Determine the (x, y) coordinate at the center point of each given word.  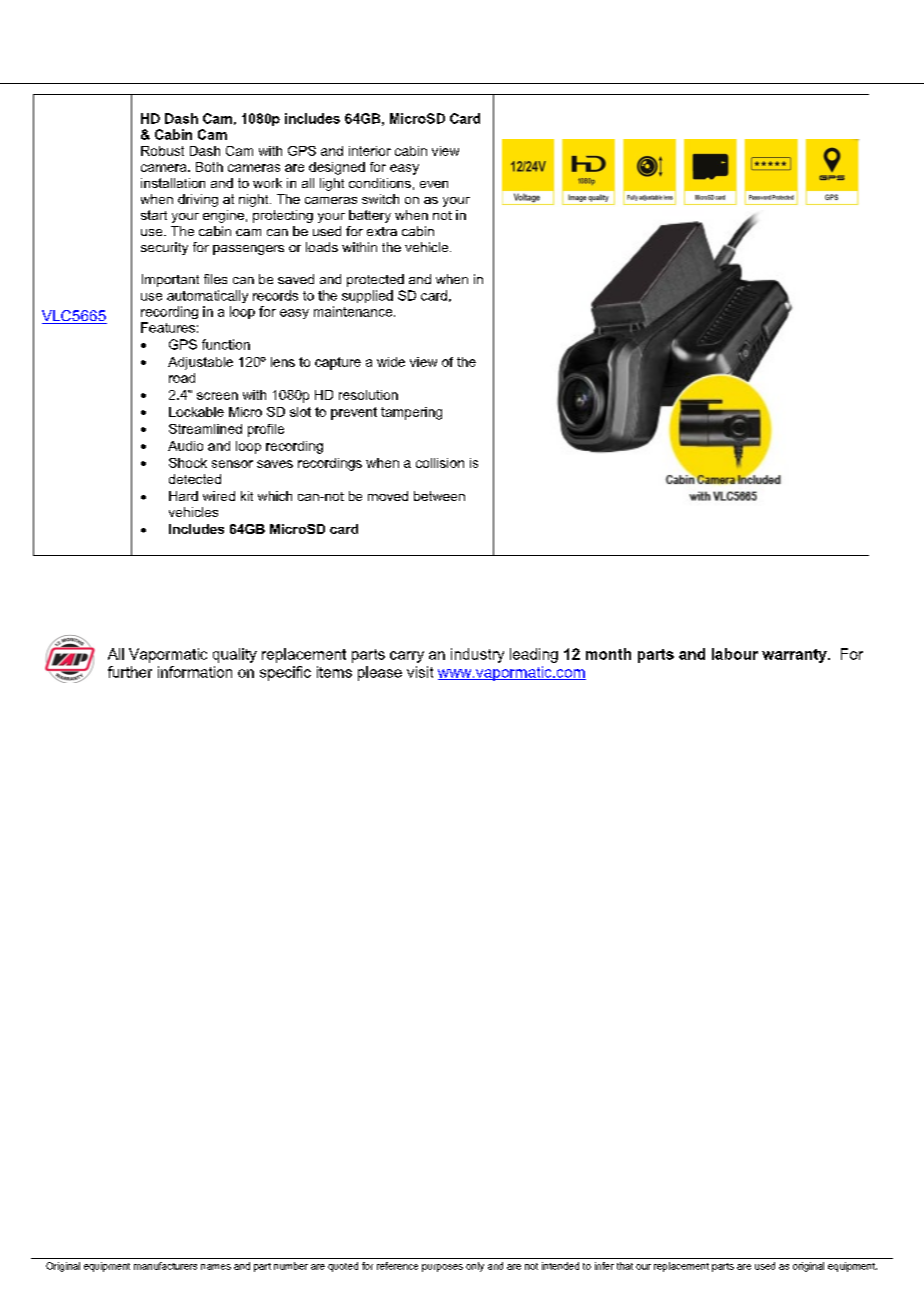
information (195, 672)
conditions (380, 183)
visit (420, 672)
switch (380, 199)
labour (735, 654)
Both (209, 167)
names (216, 1267)
